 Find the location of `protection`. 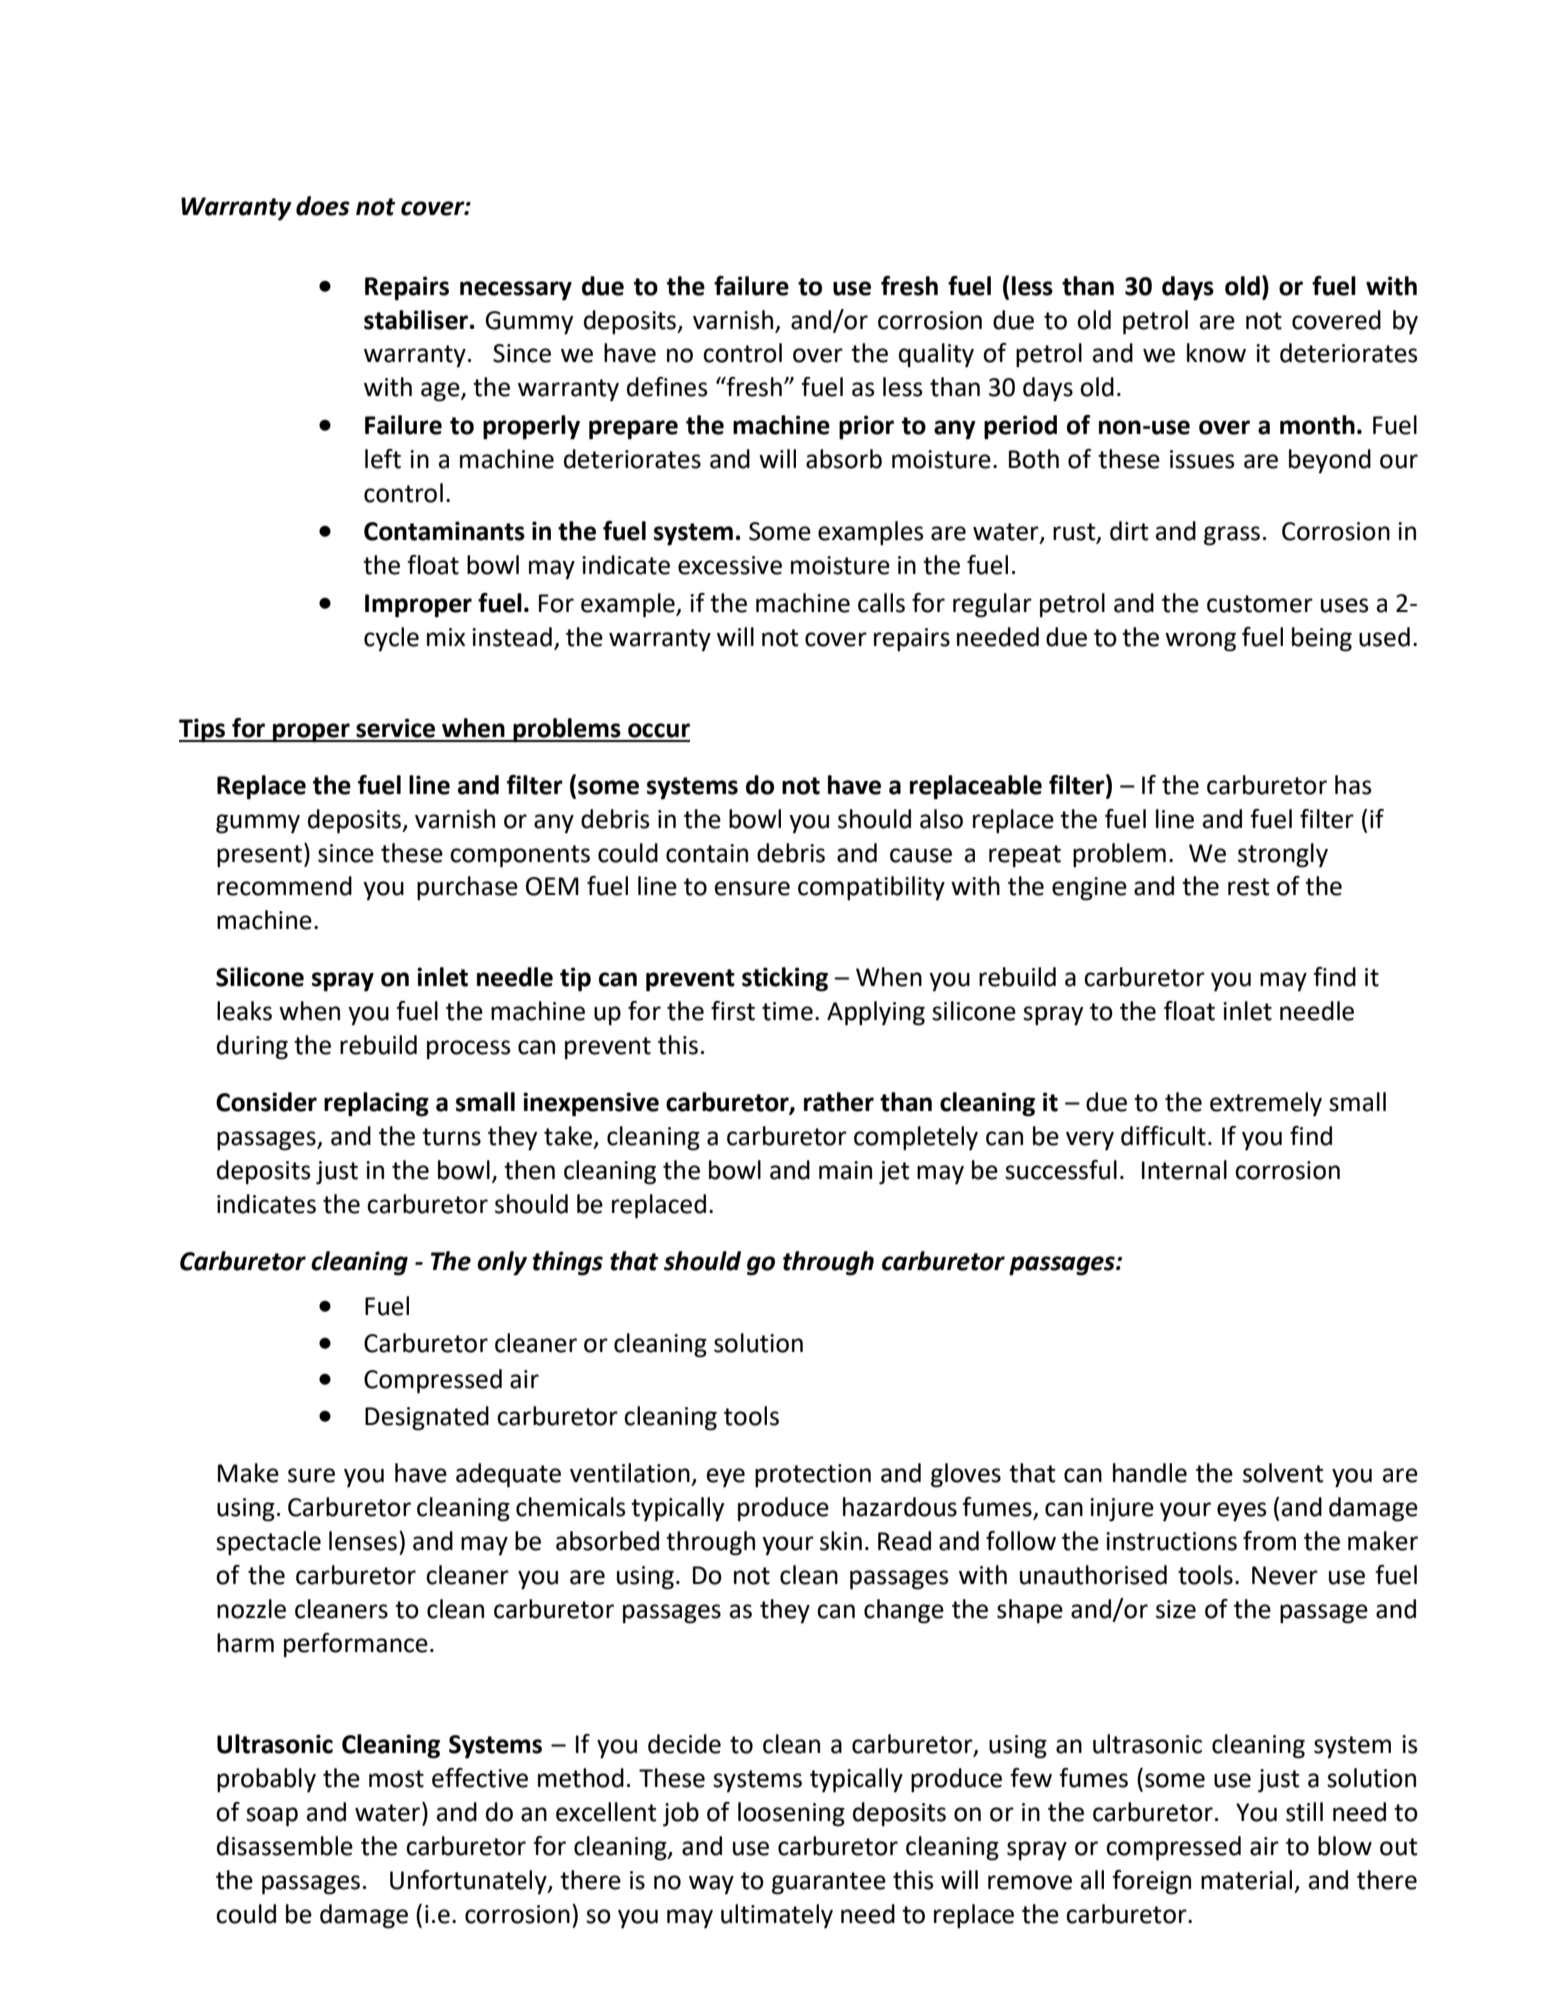

protection is located at coordinates (813, 1476).
